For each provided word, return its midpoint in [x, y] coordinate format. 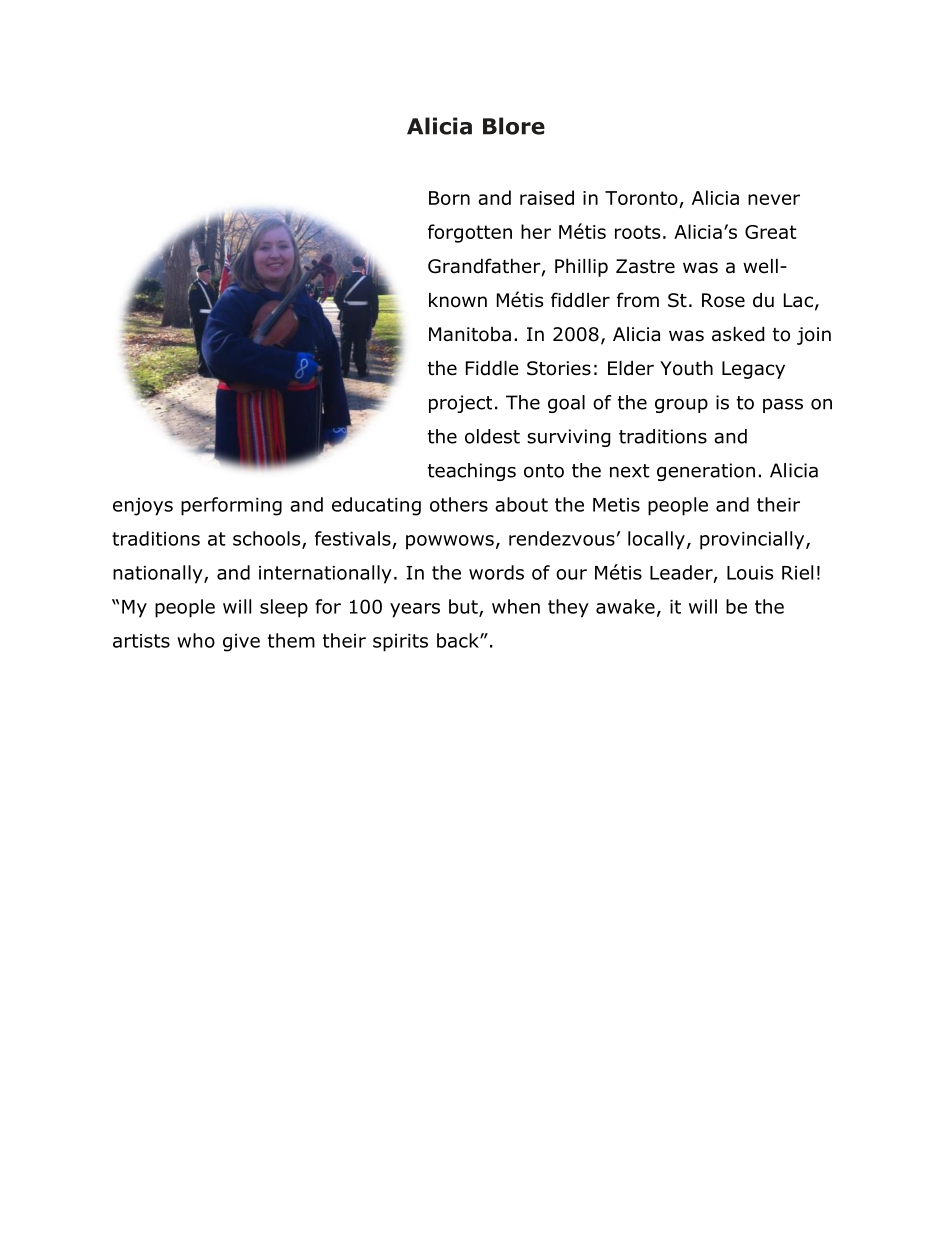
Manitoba [470, 334]
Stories [559, 368]
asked [738, 334]
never [774, 199]
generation [706, 472]
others [459, 504]
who [196, 640]
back [459, 640]
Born [449, 198]
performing [231, 506]
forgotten [470, 233]
